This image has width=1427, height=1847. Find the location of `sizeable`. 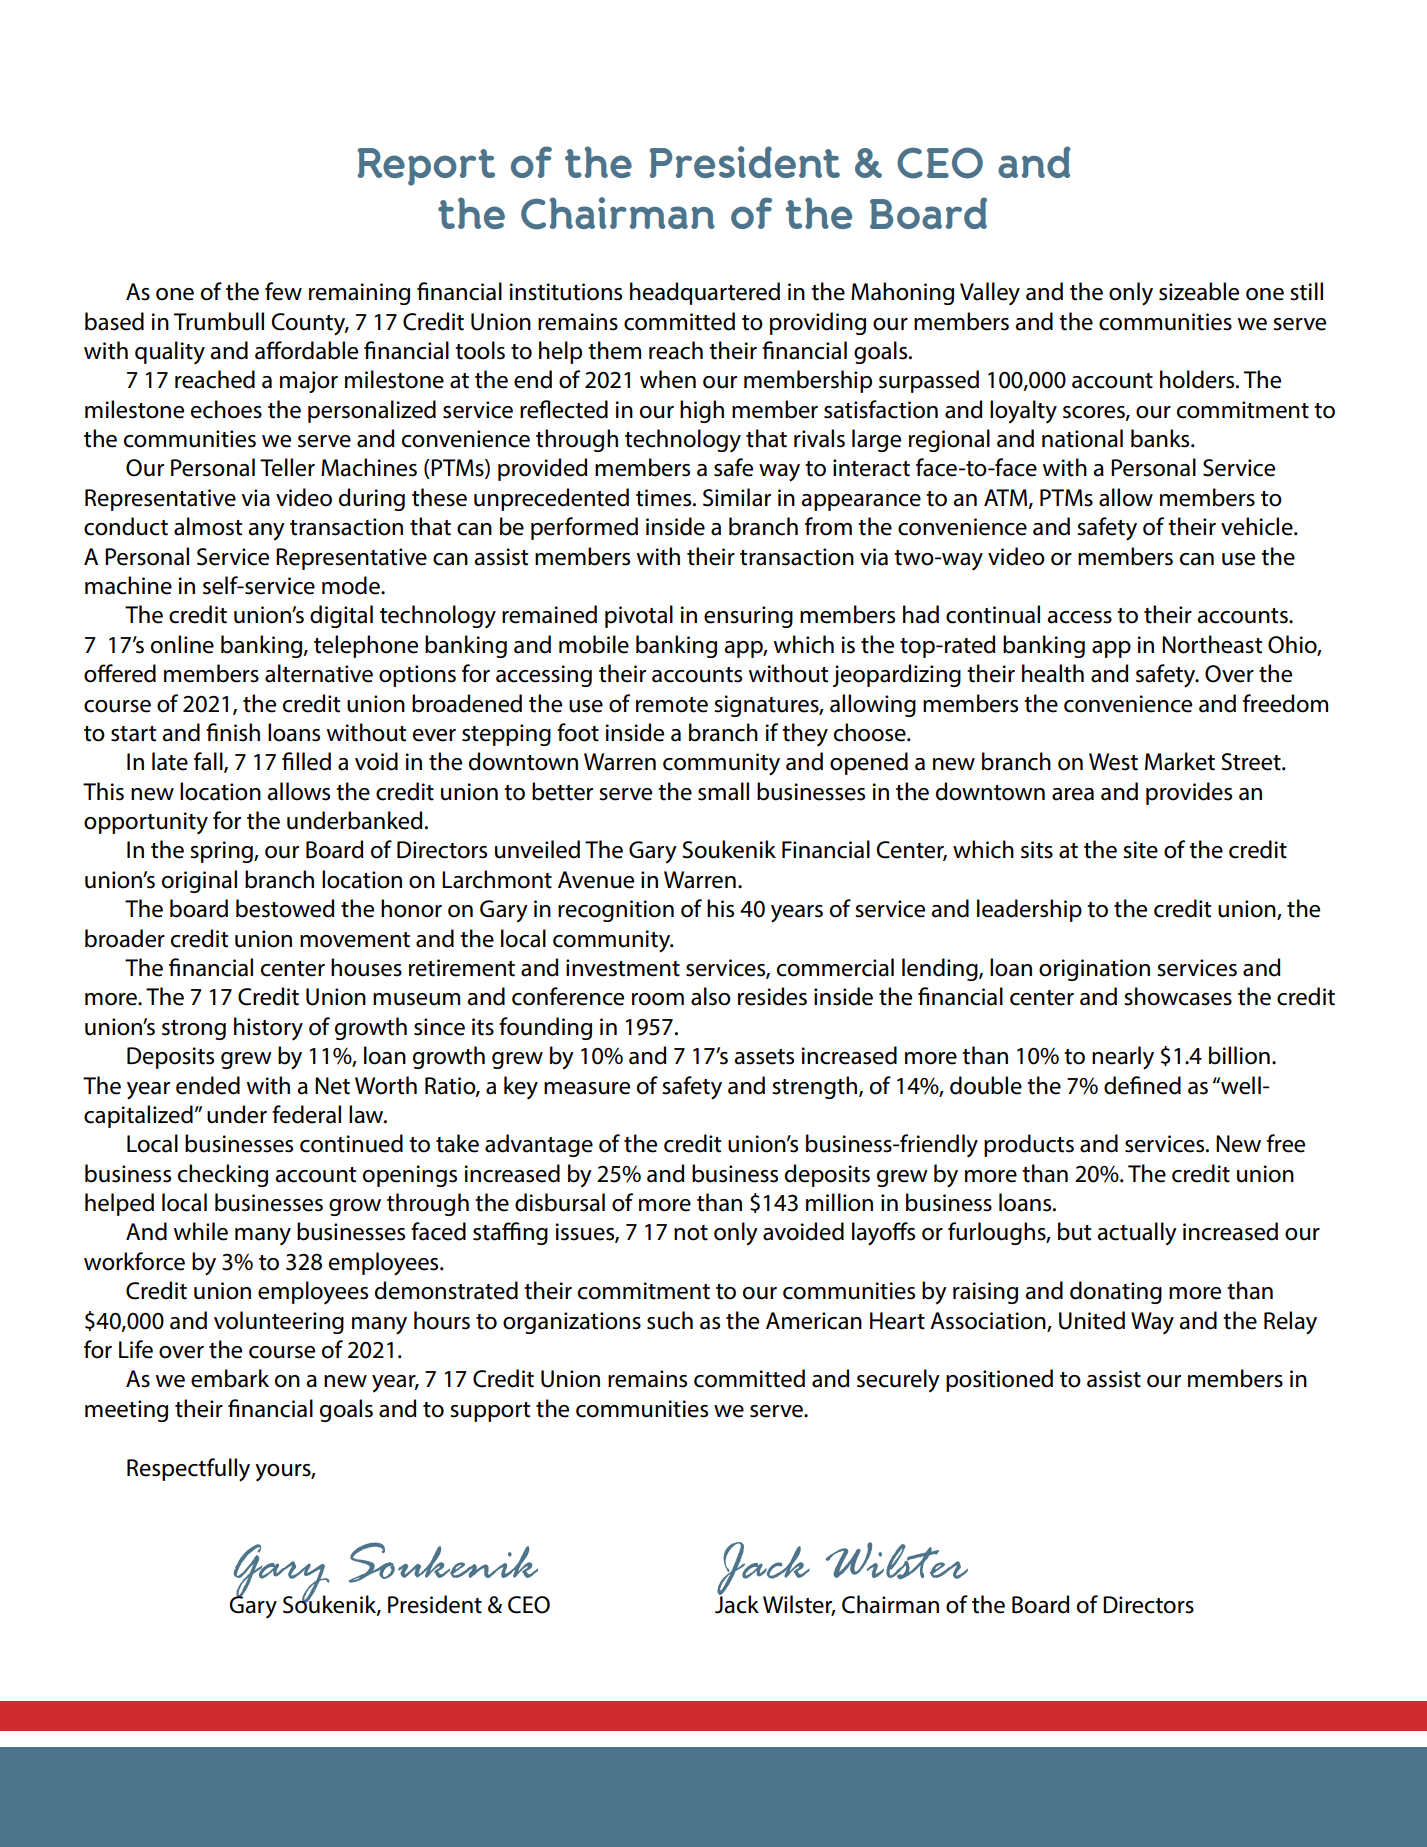

sizeable is located at coordinates (1199, 291).
